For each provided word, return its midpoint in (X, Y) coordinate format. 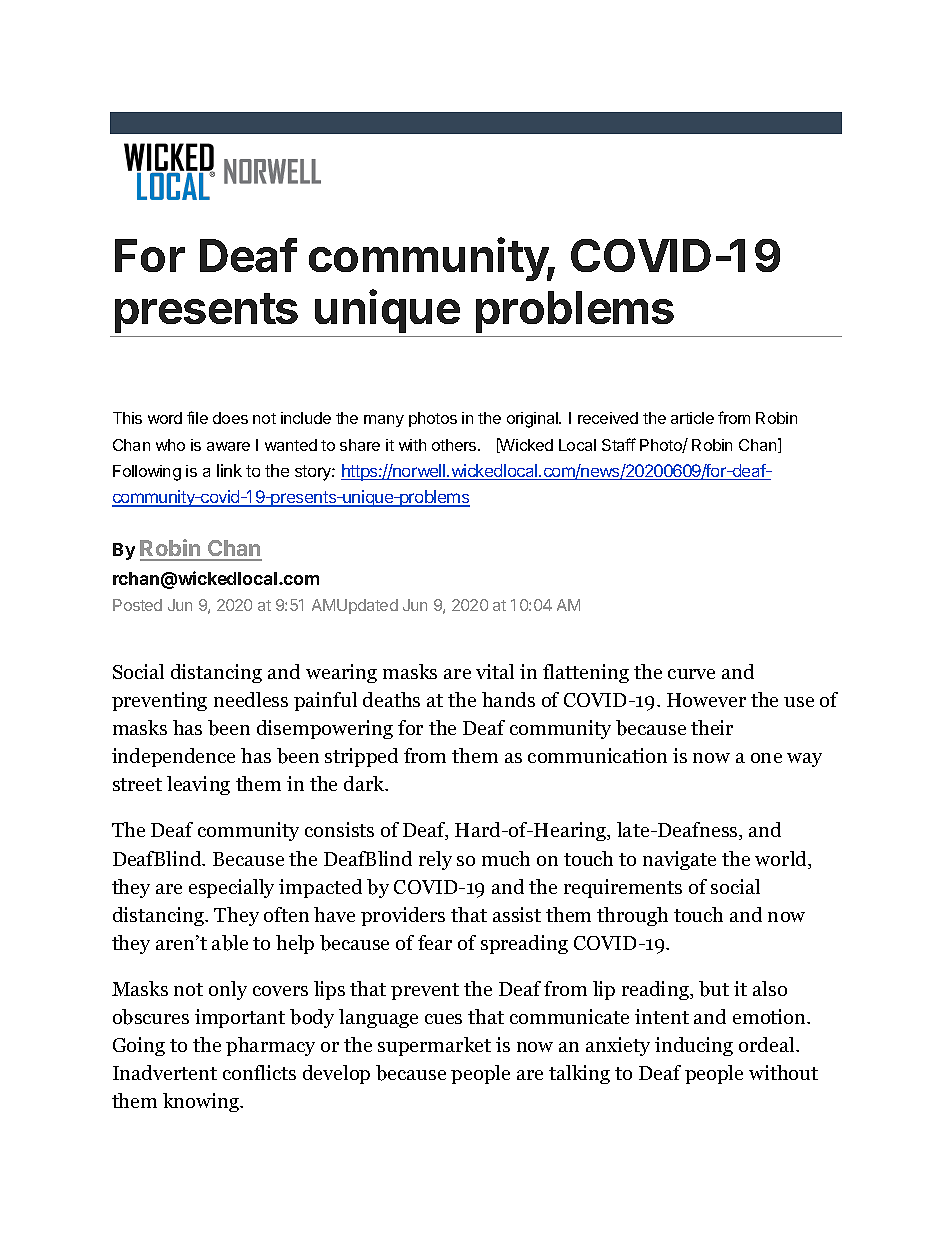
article (692, 418)
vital (495, 671)
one (766, 758)
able (230, 943)
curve (691, 674)
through (632, 916)
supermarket (434, 1046)
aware (228, 446)
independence (173, 757)
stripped (361, 757)
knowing (202, 1102)
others (455, 445)
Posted (137, 605)
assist (517, 914)
